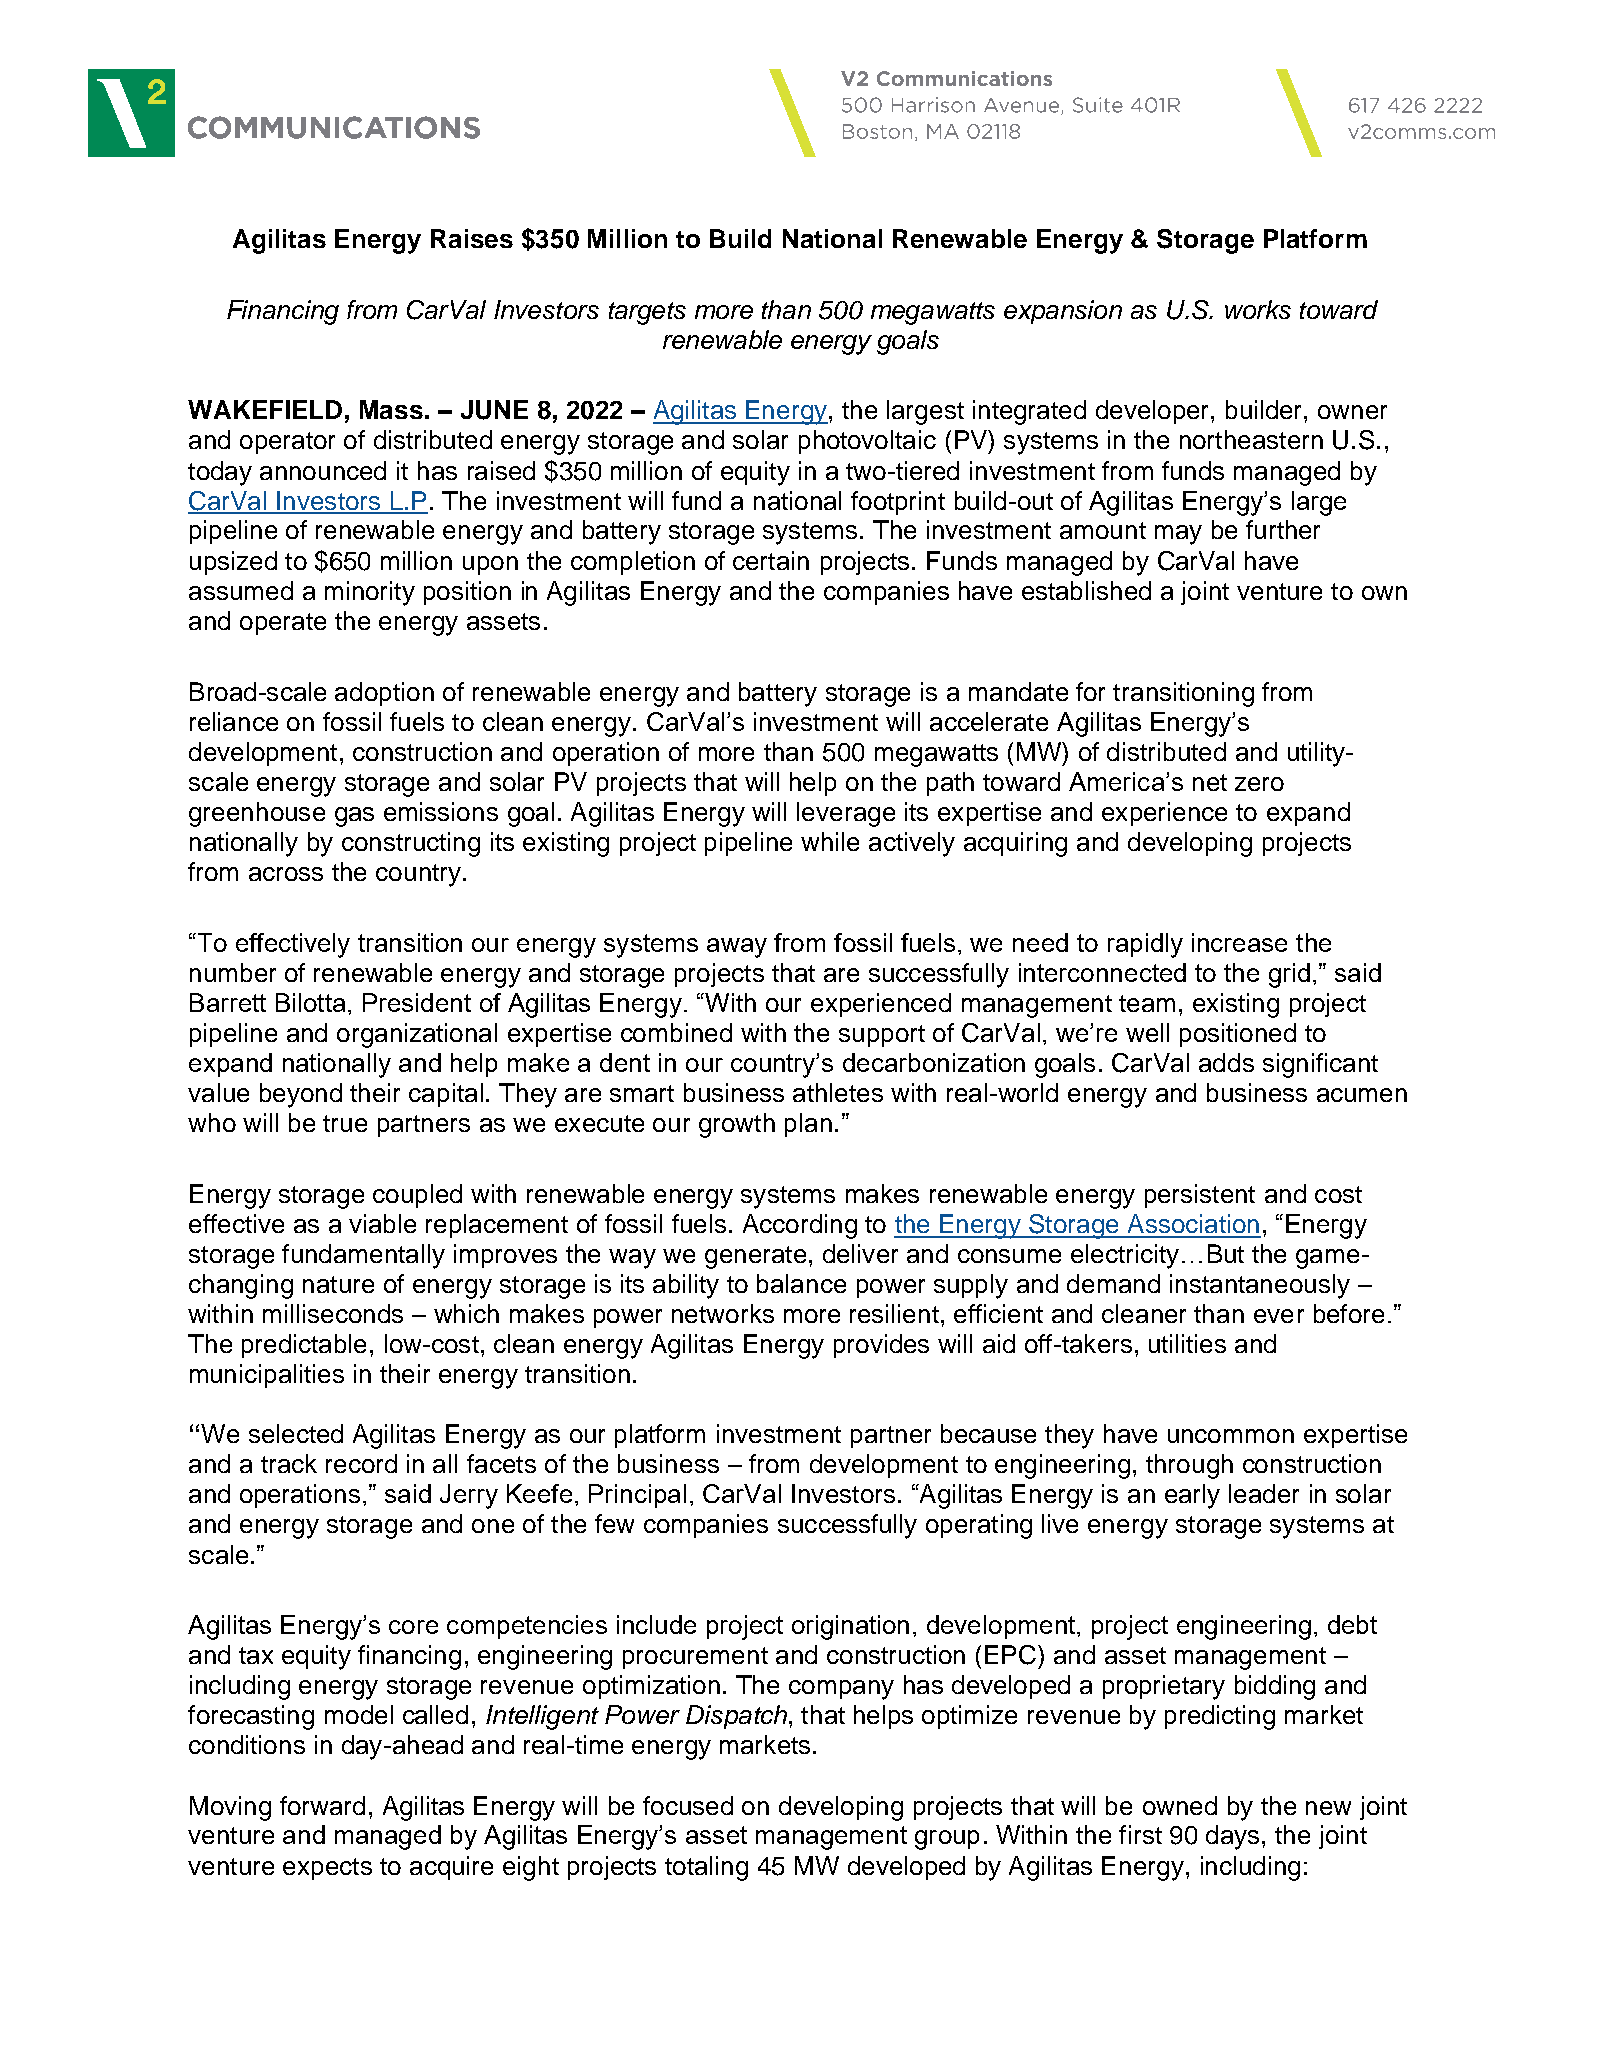 This screenshot has width=1600, height=2071. I want to click on days, so click(1232, 1837).
